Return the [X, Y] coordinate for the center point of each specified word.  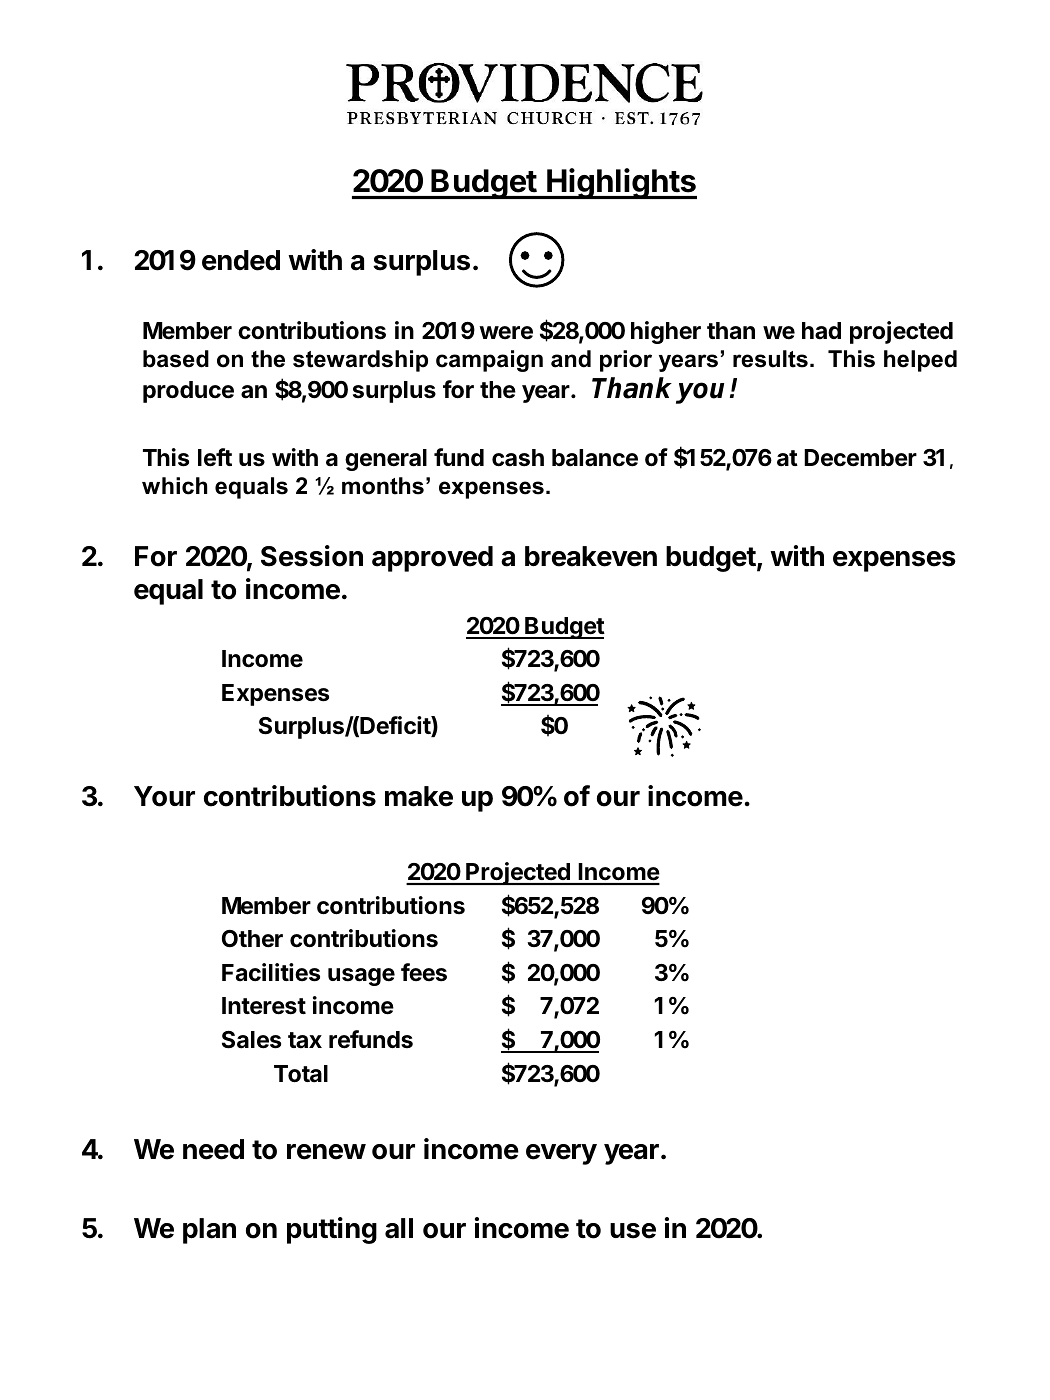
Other [252, 939]
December [860, 458]
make [419, 796]
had [821, 331]
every [561, 1154]
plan [209, 1231]
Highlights [621, 183]
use [633, 1231]
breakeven [591, 556]
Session [312, 556]
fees [424, 972]
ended [241, 260]
